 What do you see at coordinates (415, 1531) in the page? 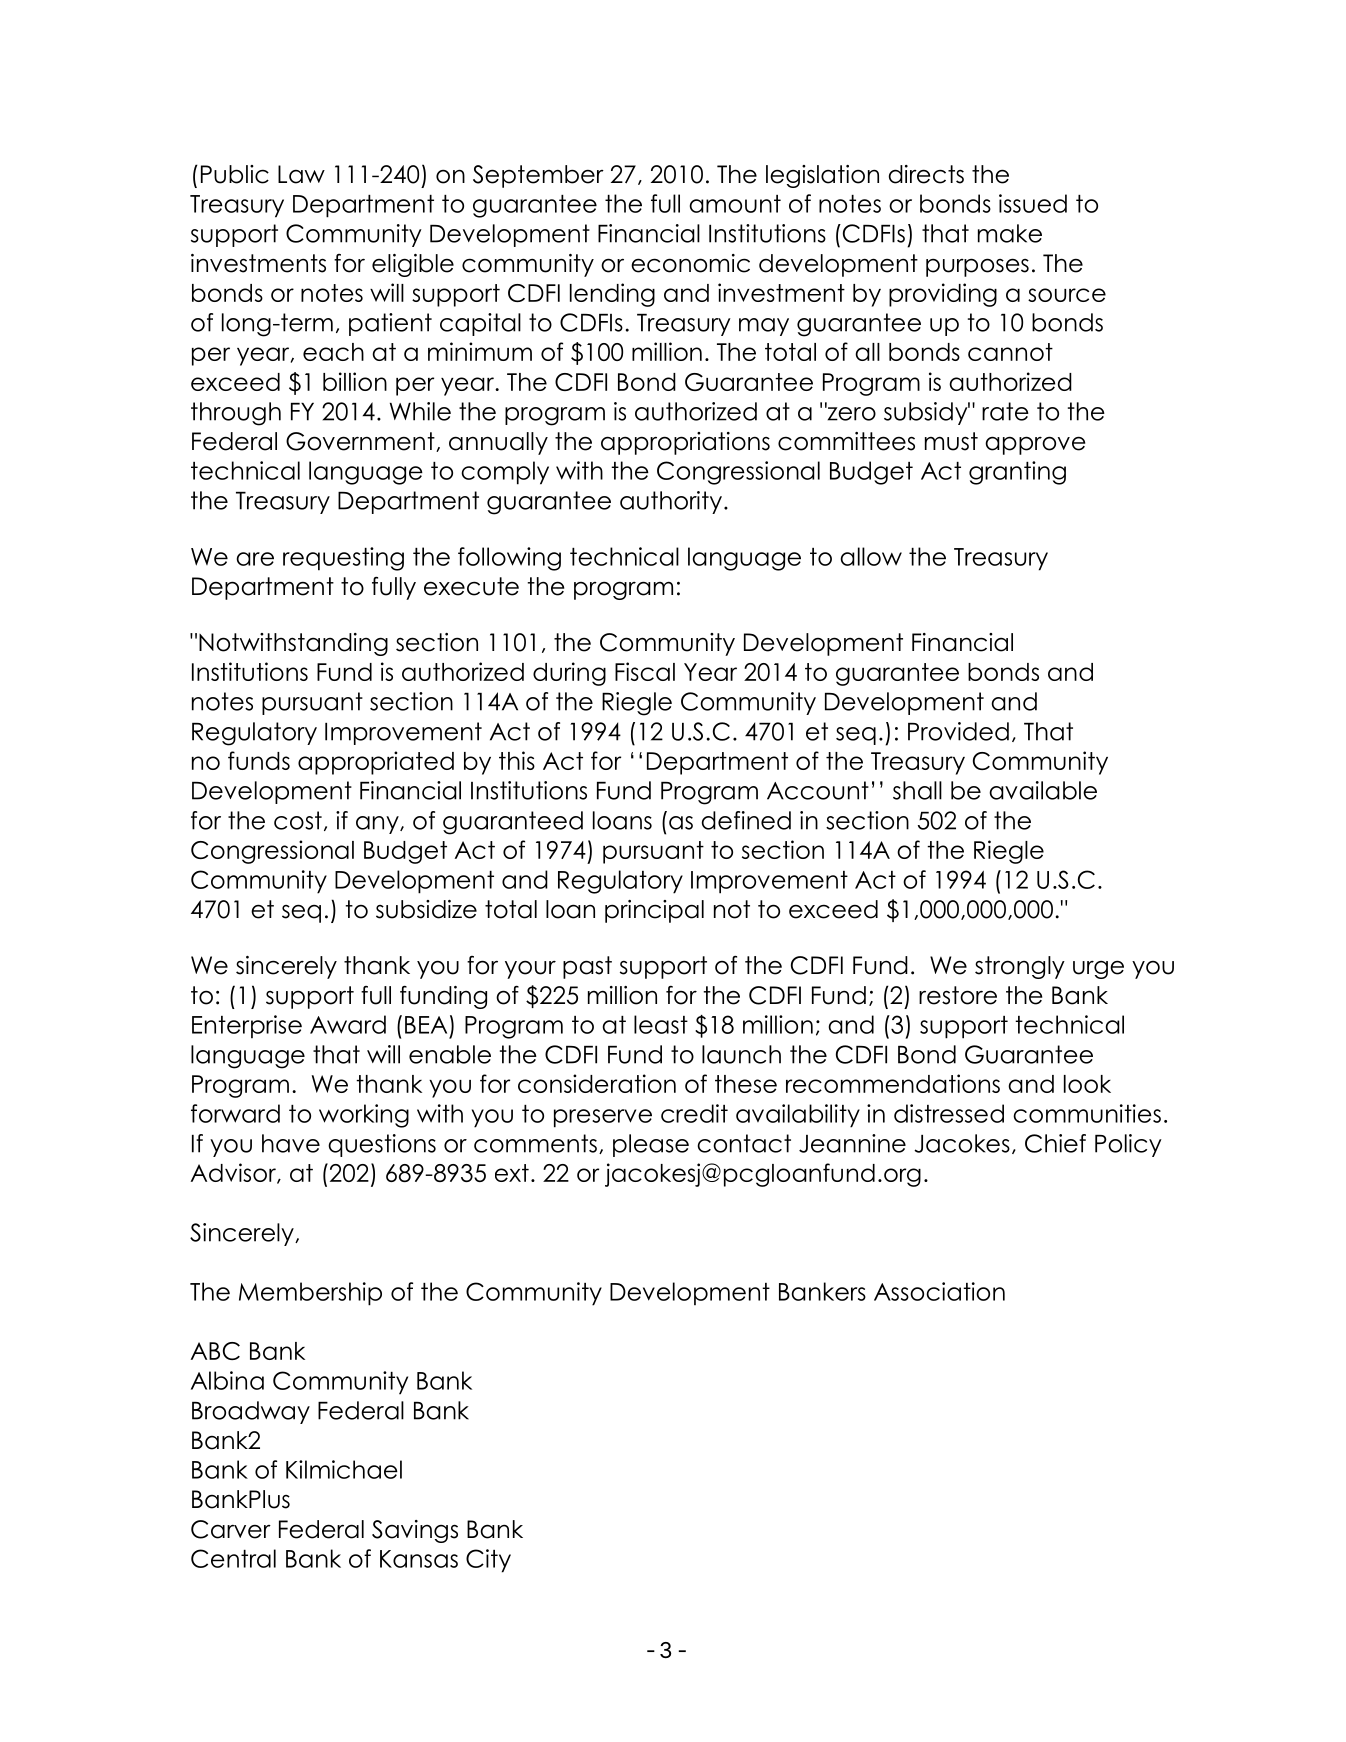
I see `Savings` at bounding box center [415, 1531].
